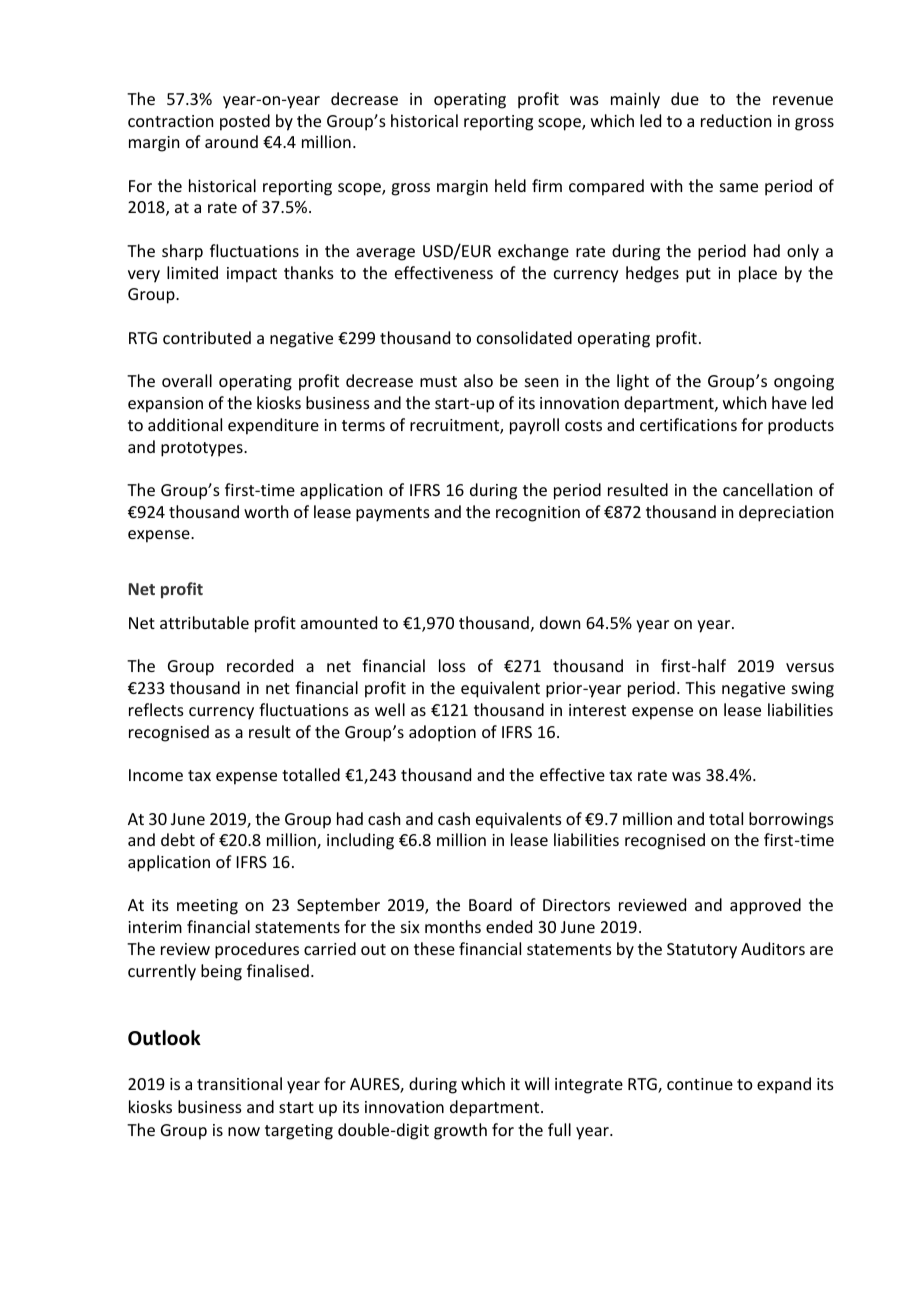  What do you see at coordinates (452, 665) in the screenshot?
I see `loss` at bounding box center [452, 665].
